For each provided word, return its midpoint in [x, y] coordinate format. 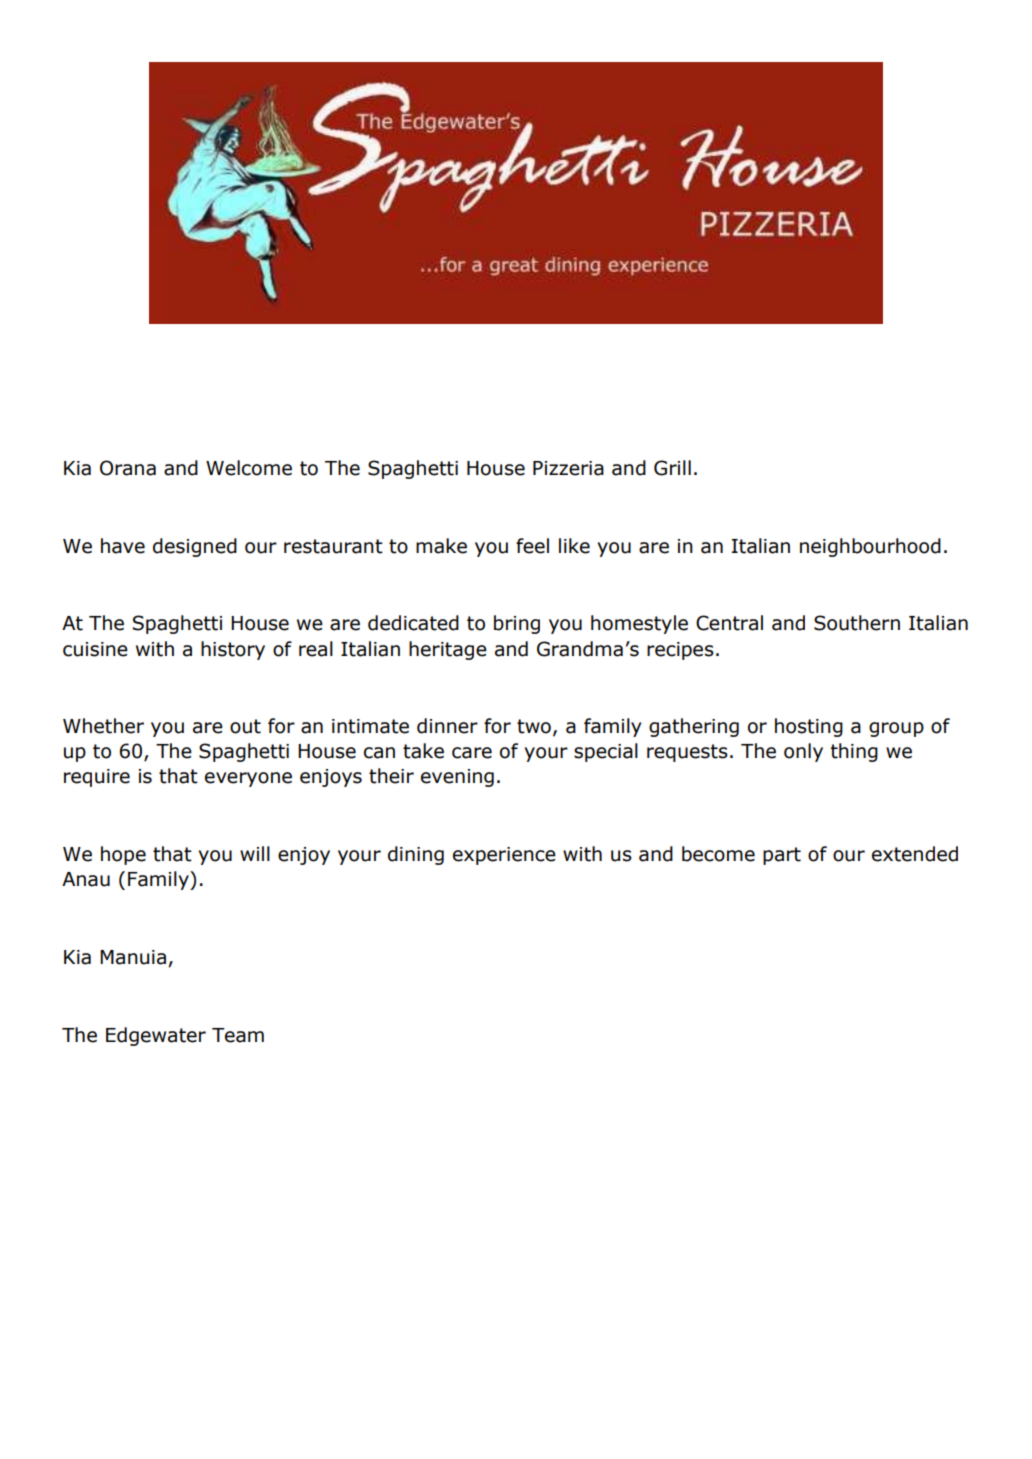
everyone [248, 779]
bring [517, 624]
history [233, 650]
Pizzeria [568, 468]
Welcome [249, 468]
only [803, 752]
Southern [857, 623]
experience [504, 856]
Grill [672, 468]
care [472, 753]
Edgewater [156, 1036]
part [782, 856]
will [255, 853]
